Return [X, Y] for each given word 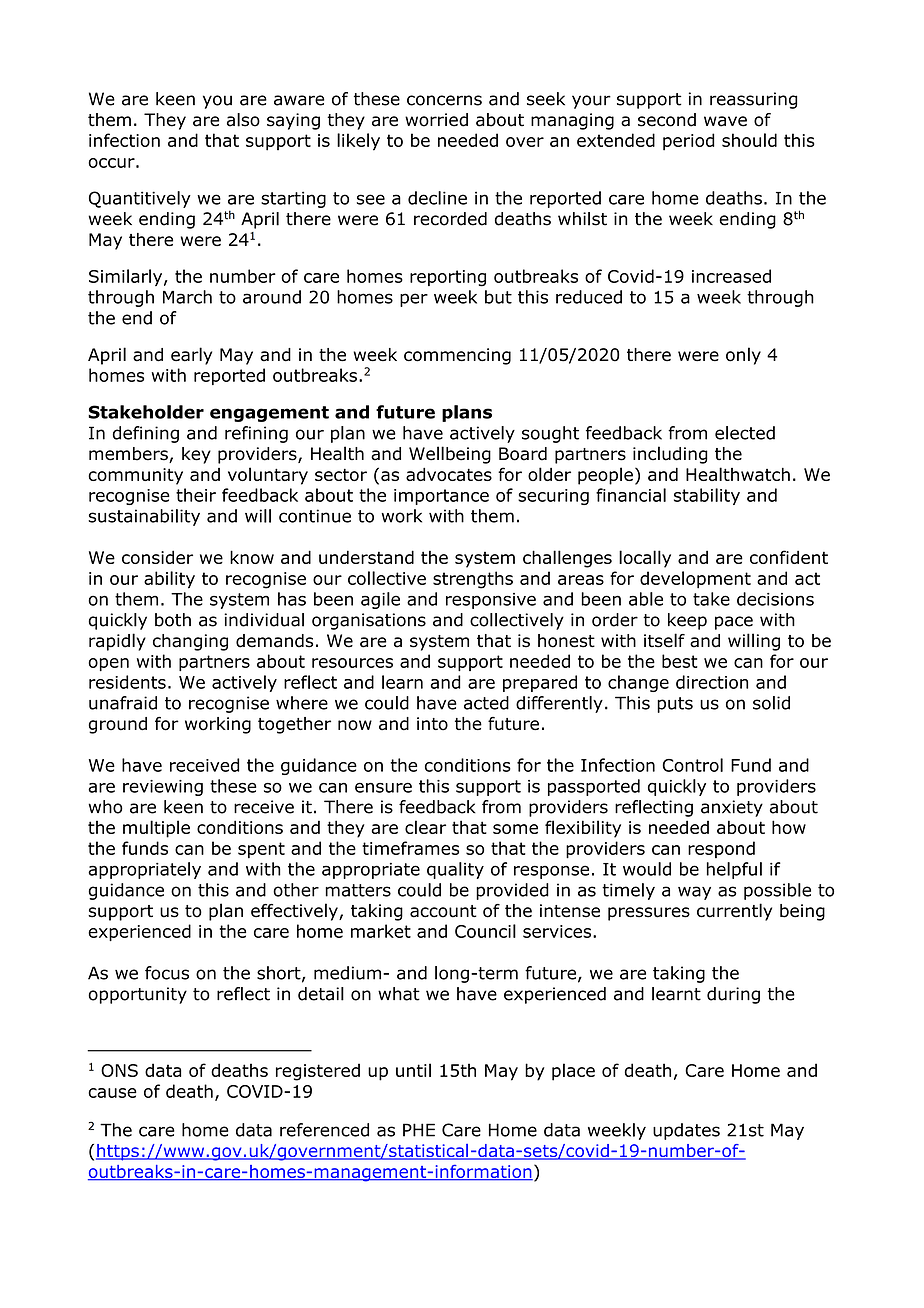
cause [112, 1093]
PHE [419, 1130]
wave [725, 121]
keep [687, 621]
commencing [457, 356]
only [743, 356]
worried [436, 120]
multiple [156, 829]
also [243, 120]
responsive [491, 601]
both [173, 620]
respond [721, 849]
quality [455, 870]
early [191, 356]
